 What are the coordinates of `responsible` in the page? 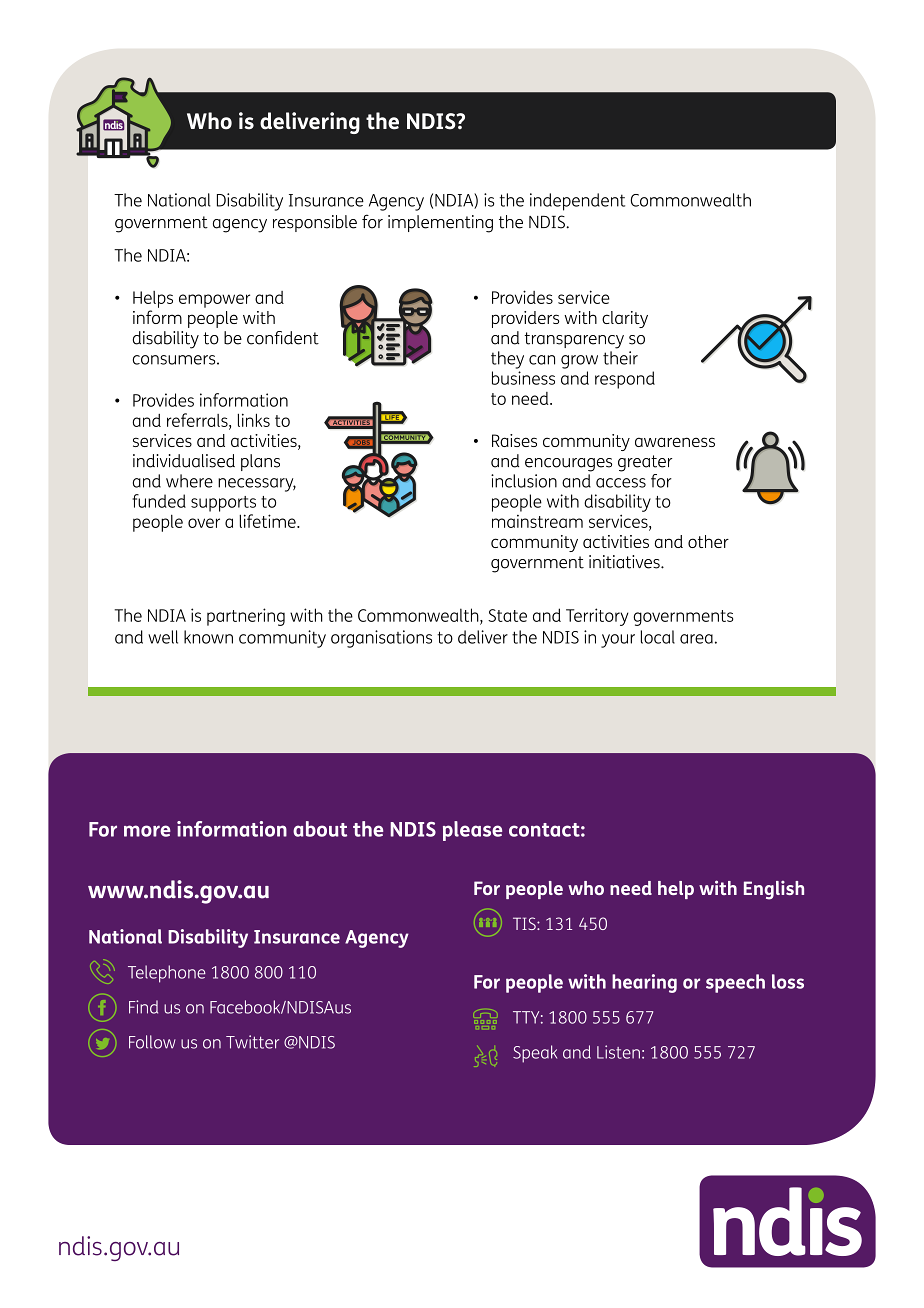 It's located at (315, 223).
